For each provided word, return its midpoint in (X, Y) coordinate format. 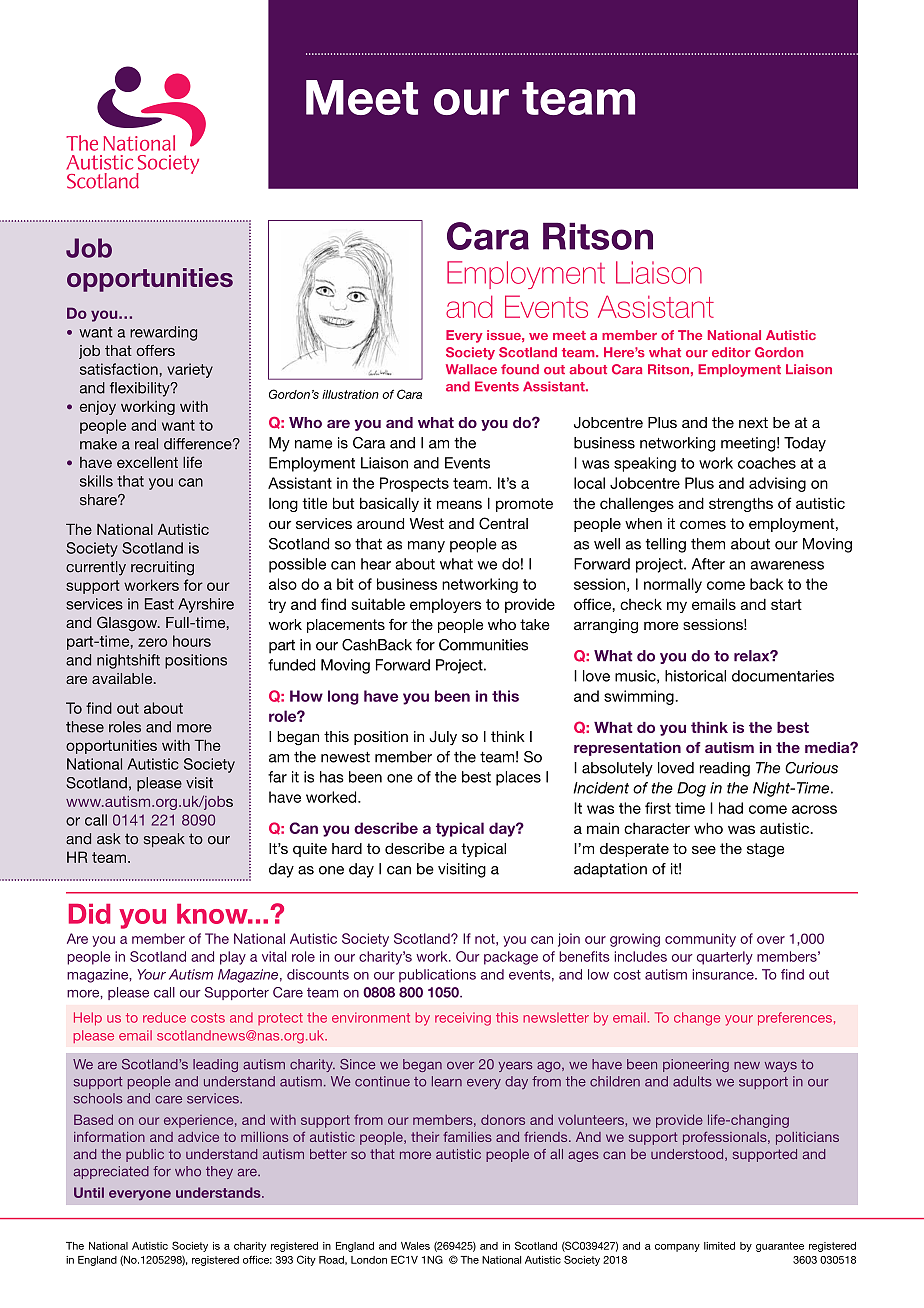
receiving (463, 1019)
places (518, 778)
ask (109, 839)
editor (731, 352)
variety (190, 370)
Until (89, 1192)
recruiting (162, 568)
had (731, 808)
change (697, 1019)
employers (445, 605)
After (708, 564)
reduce (164, 1017)
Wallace (471, 369)
